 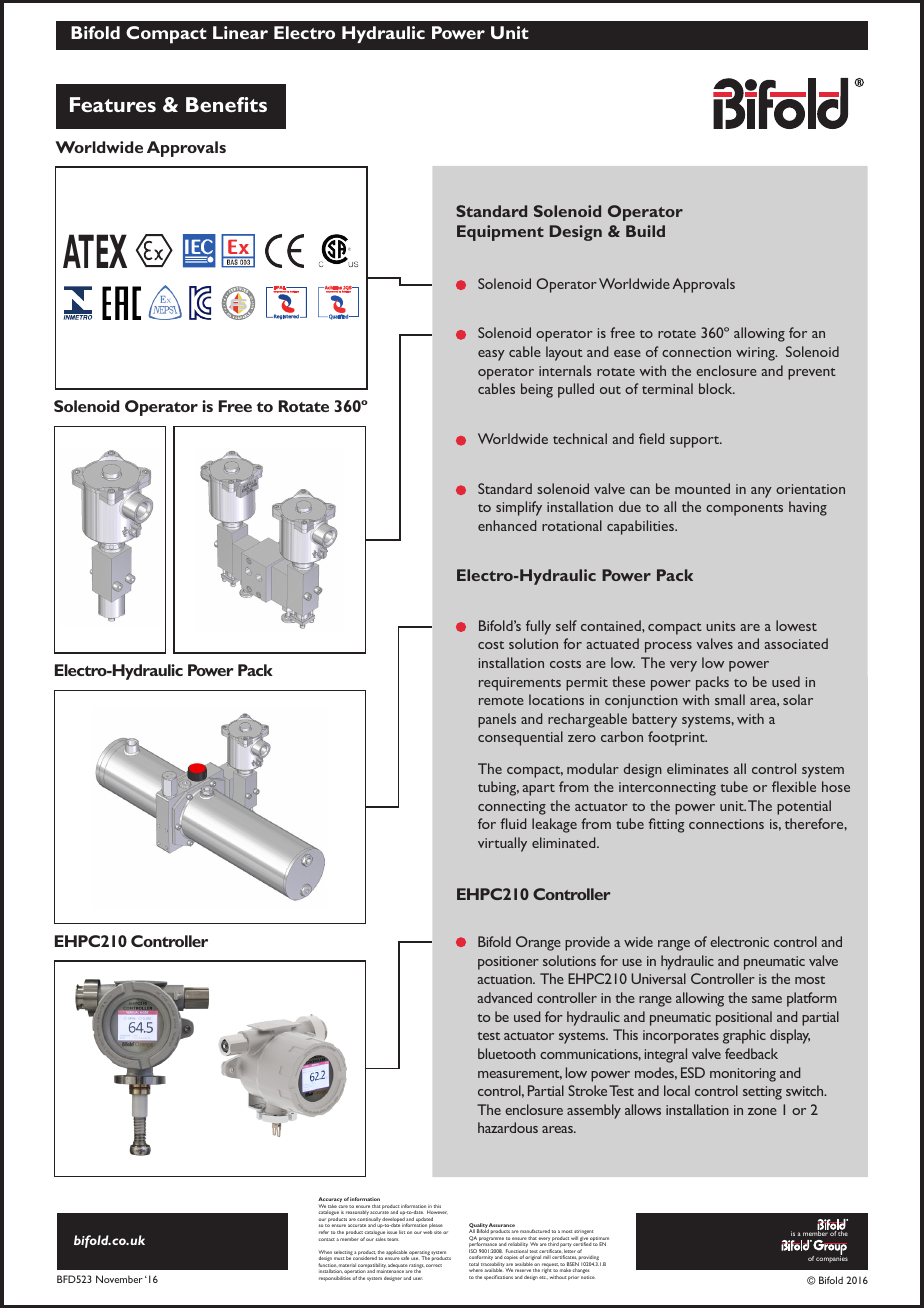 I want to click on easy, so click(x=491, y=355).
